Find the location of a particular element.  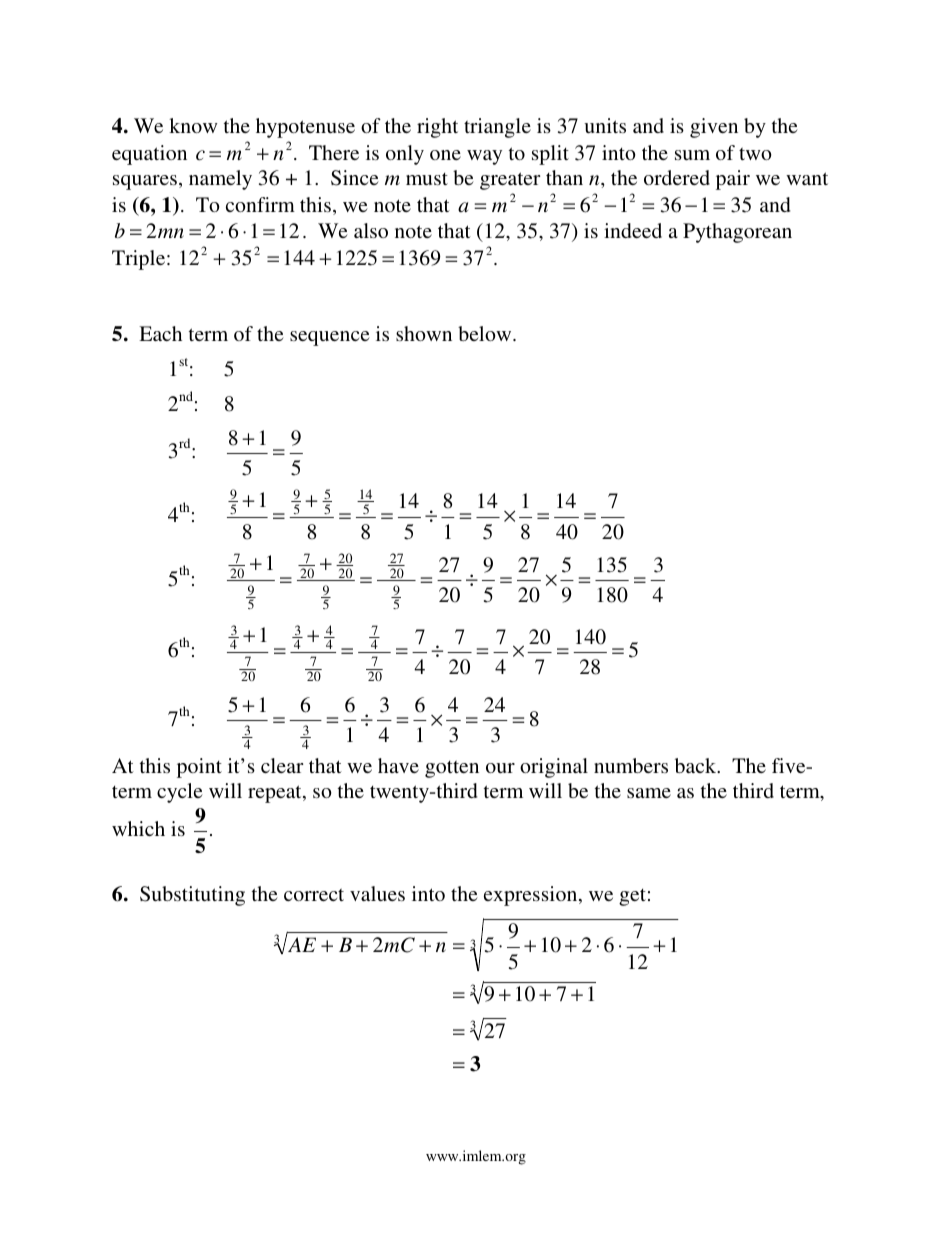

sequence is located at coordinates (330, 338).
